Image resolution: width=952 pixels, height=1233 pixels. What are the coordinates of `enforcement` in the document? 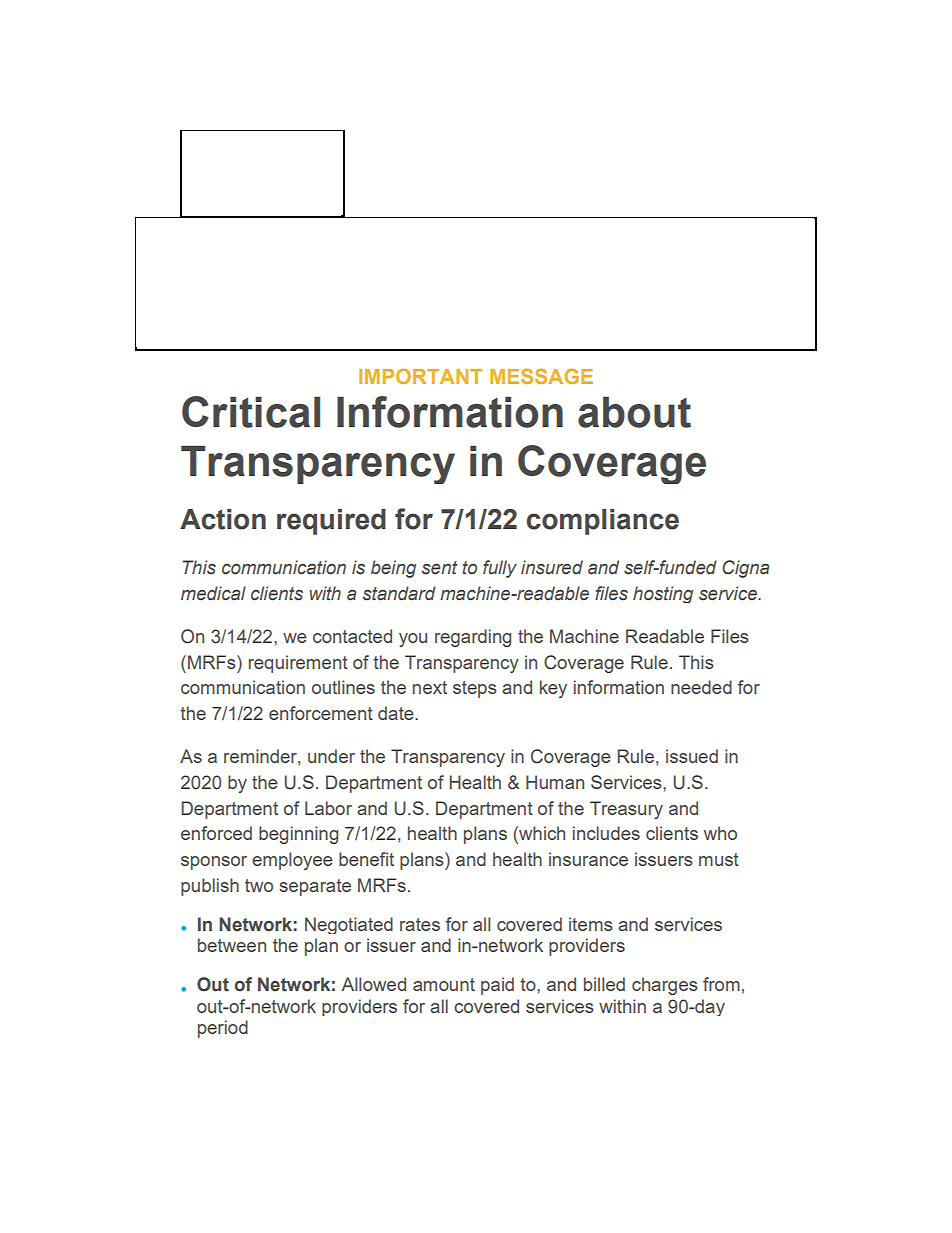 It's located at (321, 713).
